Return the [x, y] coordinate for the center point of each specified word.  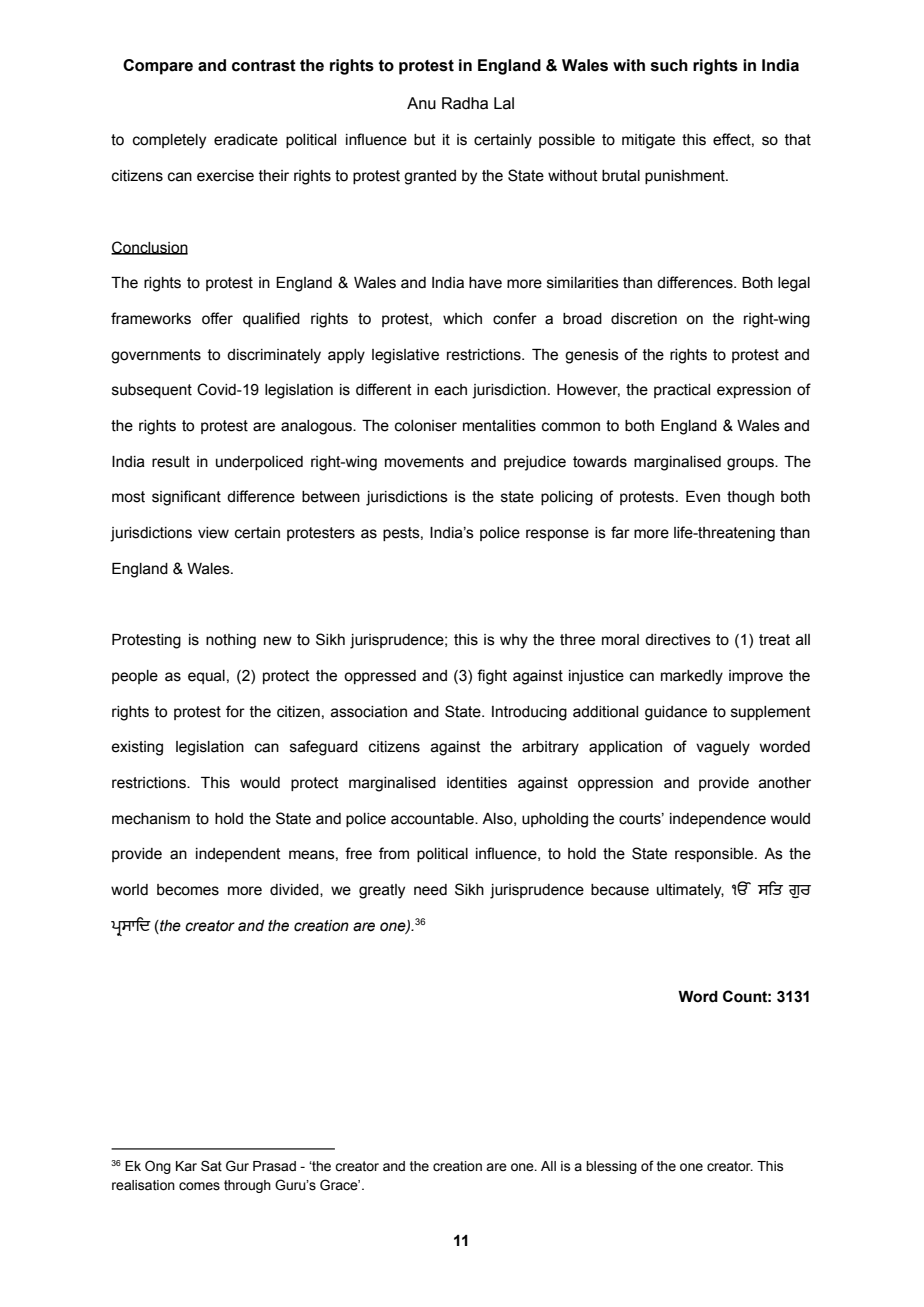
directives [678, 640]
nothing [231, 641]
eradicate [246, 140]
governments [156, 356]
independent [238, 855]
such [669, 65]
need [430, 890]
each [450, 390]
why [514, 641]
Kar [186, 1166]
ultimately [690, 891]
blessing [611, 1167]
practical [682, 391]
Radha [465, 103]
